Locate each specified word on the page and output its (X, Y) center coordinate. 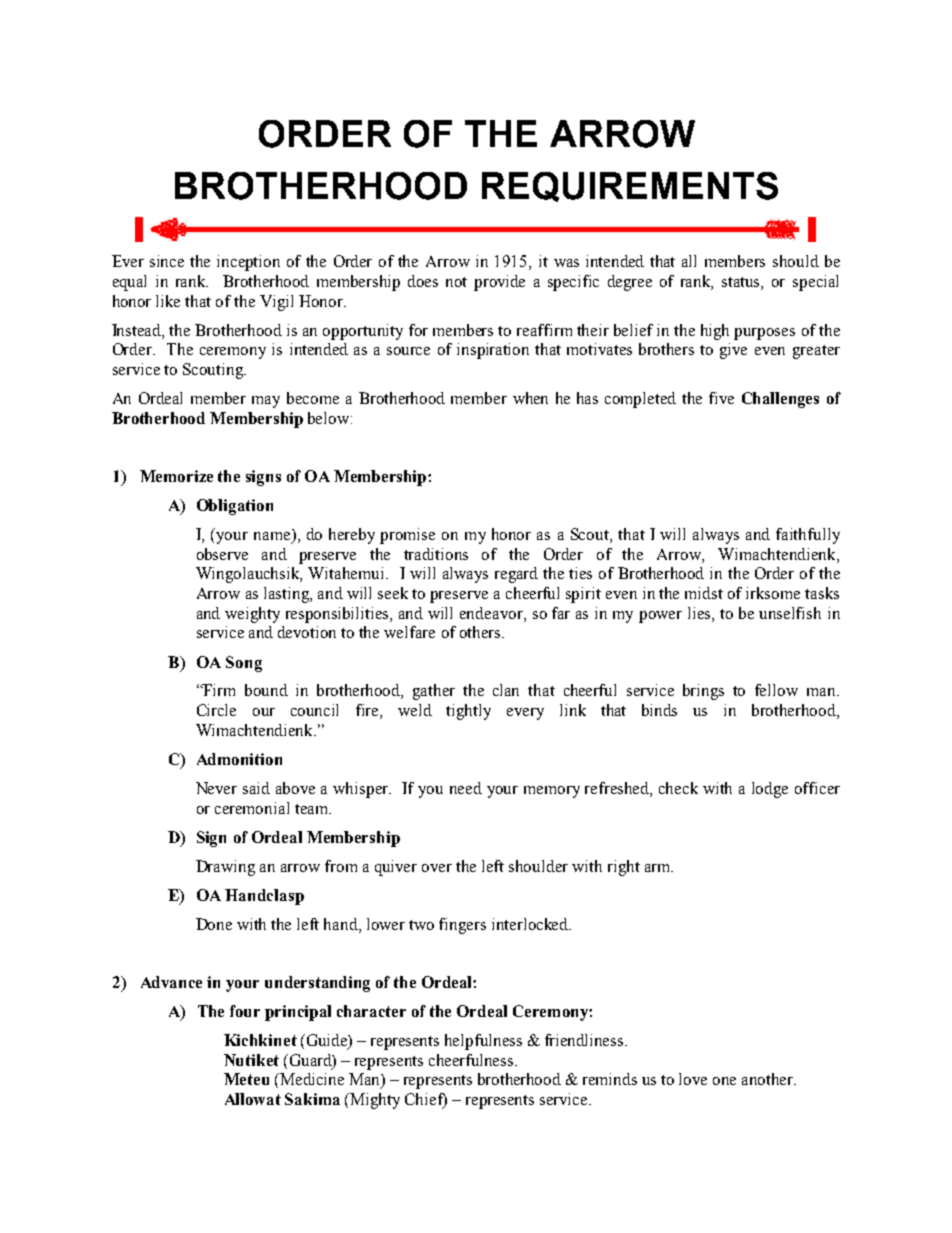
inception (248, 263)
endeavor (492, 613)
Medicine (311, 1079)
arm (659, 868)
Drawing (225, 868)
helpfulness (483, 1042)
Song (244, 664)
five (721, 398)
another (769, 1079)
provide (499, 283)
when (530, 398)
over (437, 868)
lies (700, 613)
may (266, 402)
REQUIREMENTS (630, 187)
